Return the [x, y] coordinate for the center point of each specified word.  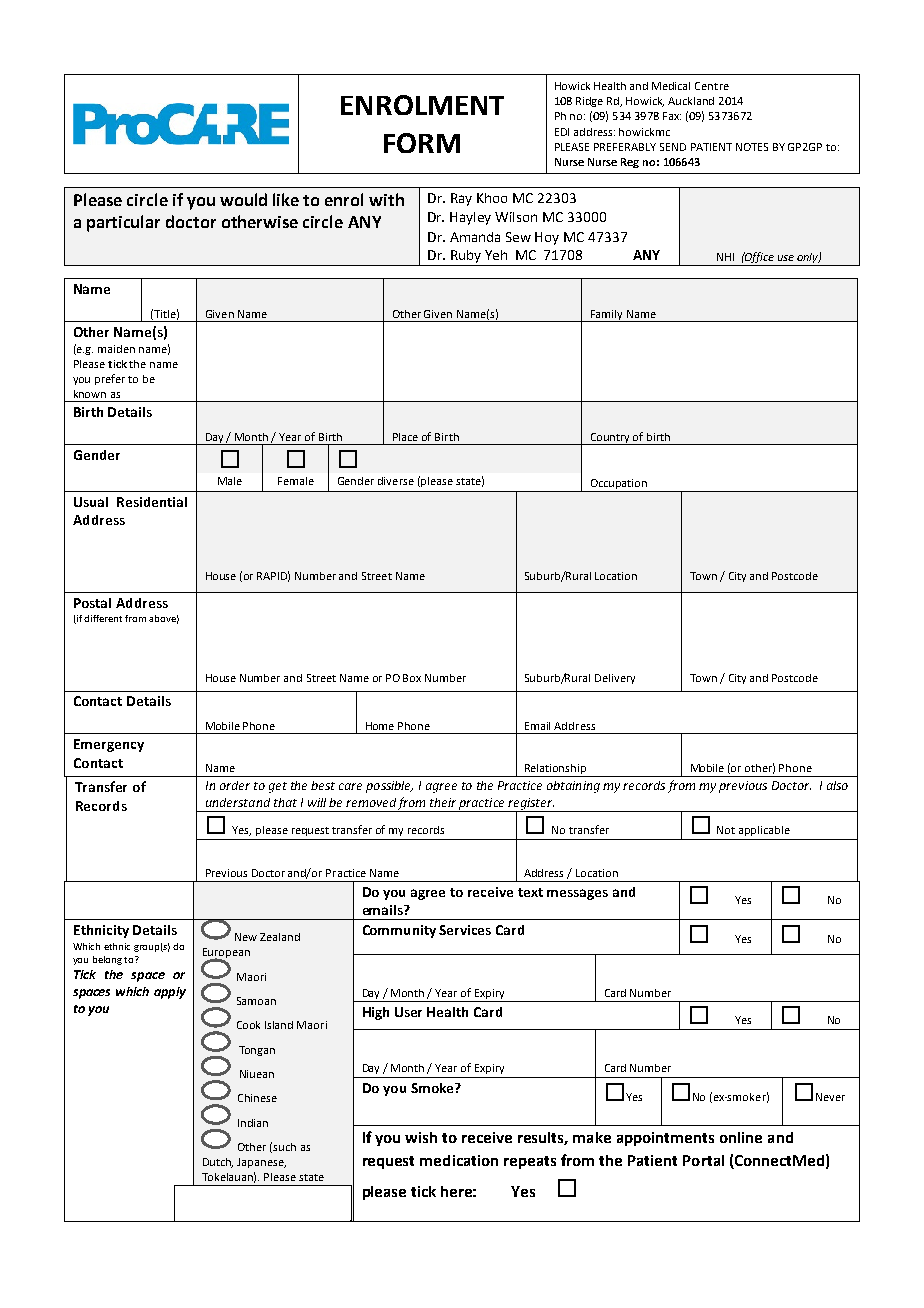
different [103, 618]
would [243, 199]
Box [412, 678]
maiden [116, 349]
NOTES [752, 147]
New [246, 937]
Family [607, 316]
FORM [422, 143]
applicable [764, 831]
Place [405, 437]
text [530, 892]
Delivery [615, 679]
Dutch [218, 1163]
